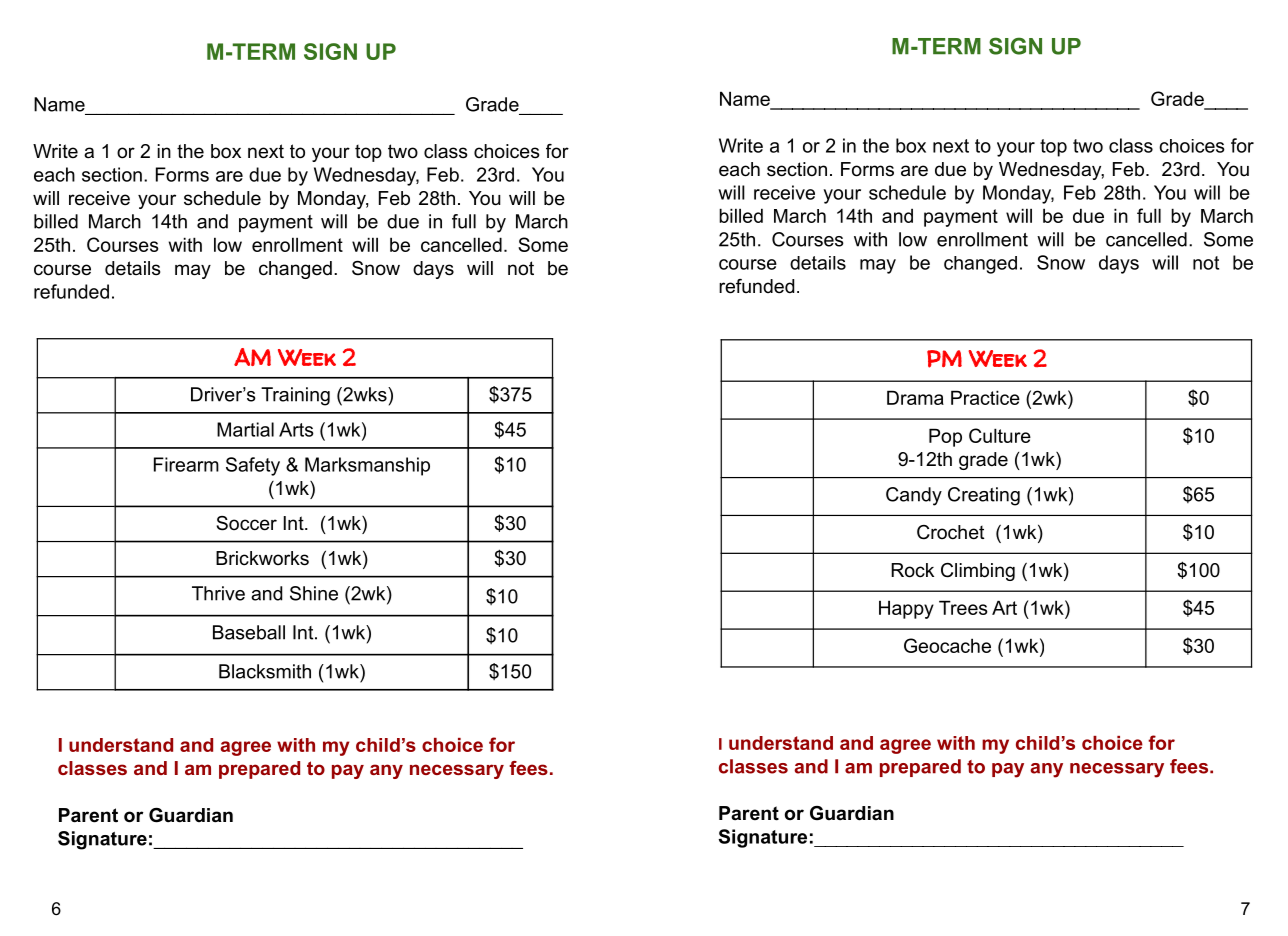 The image size is (1288, 936). What do you see at coordinates (912, 570) in the document?
I see `Rock` at bounding box center [912, 570].
